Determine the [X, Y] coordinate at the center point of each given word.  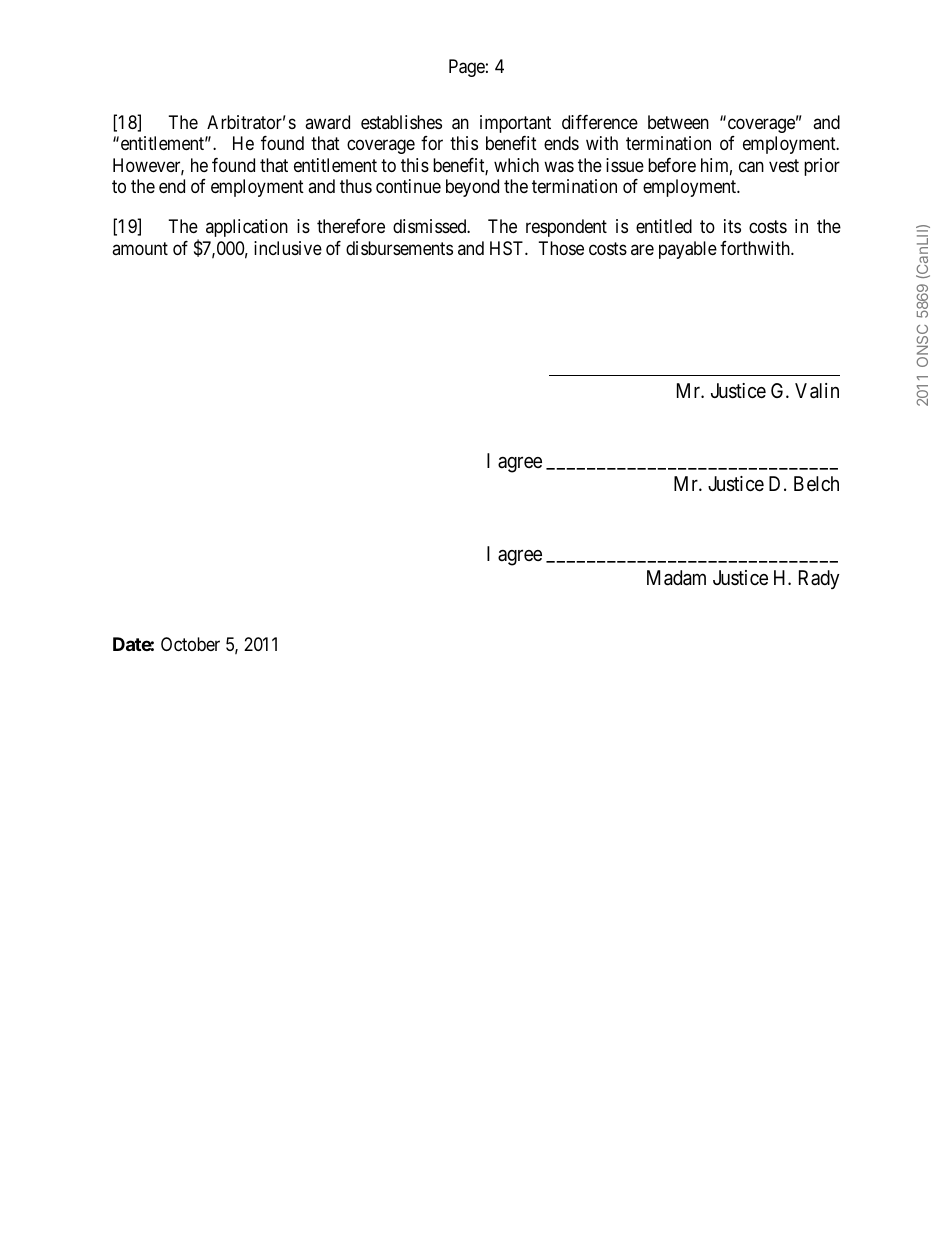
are [642, 249]
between [678, 122]
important [515, 124]
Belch [816, 483]
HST [508, 248]
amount [140, 248]
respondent [566, 228]
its [732, 226]
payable [688, 250]
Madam [676, 578]
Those [561, 248]
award [327, 122]
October [190, 644]
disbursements [399, 248]
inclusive [288, 248]
